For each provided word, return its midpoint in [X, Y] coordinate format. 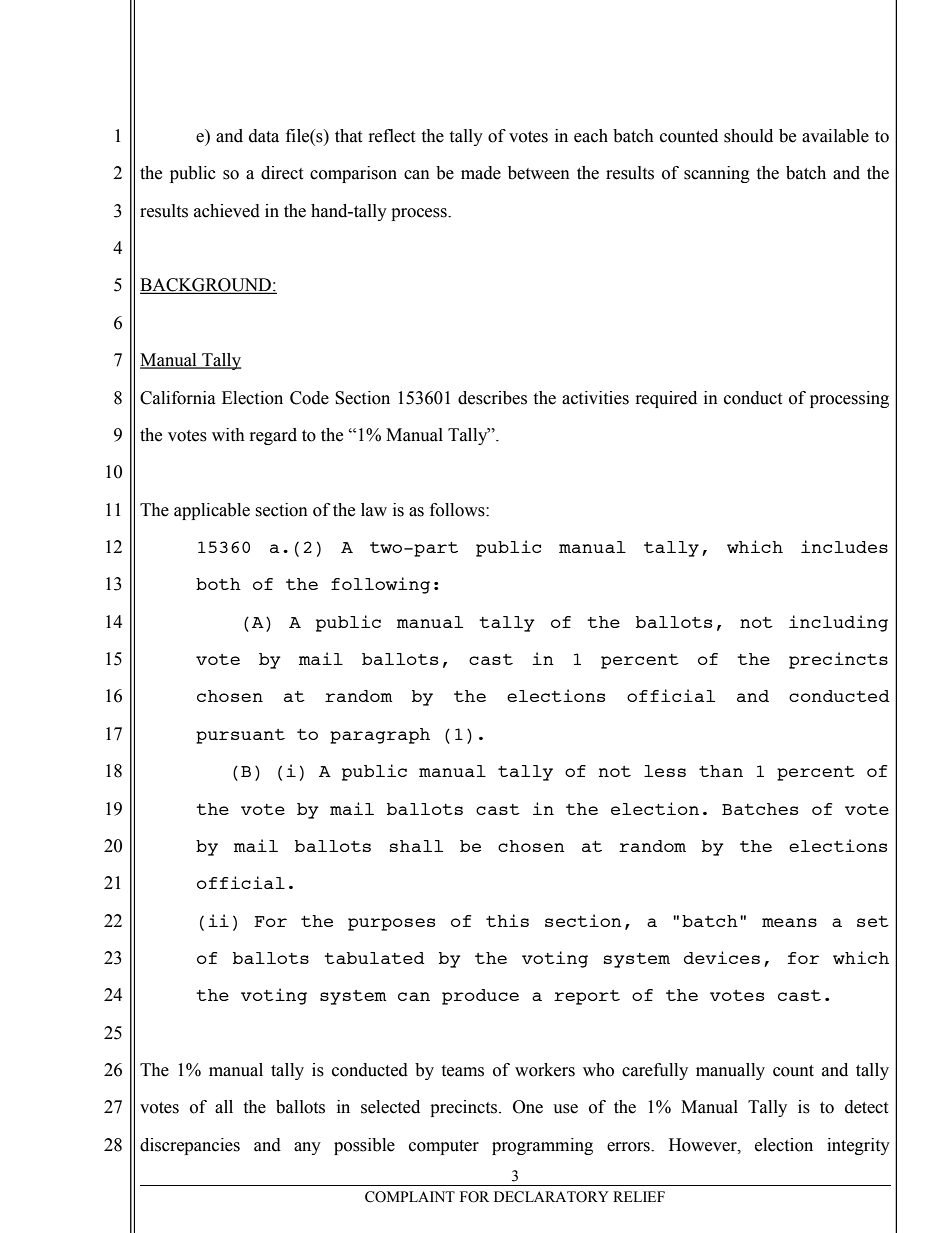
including [838, 623]
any [307, 1148]
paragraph [380, 736]
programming [542, 1146]
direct [282, 173]
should [748, 136]
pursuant [240, 736]
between [539, 173]
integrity [858, 1146]
